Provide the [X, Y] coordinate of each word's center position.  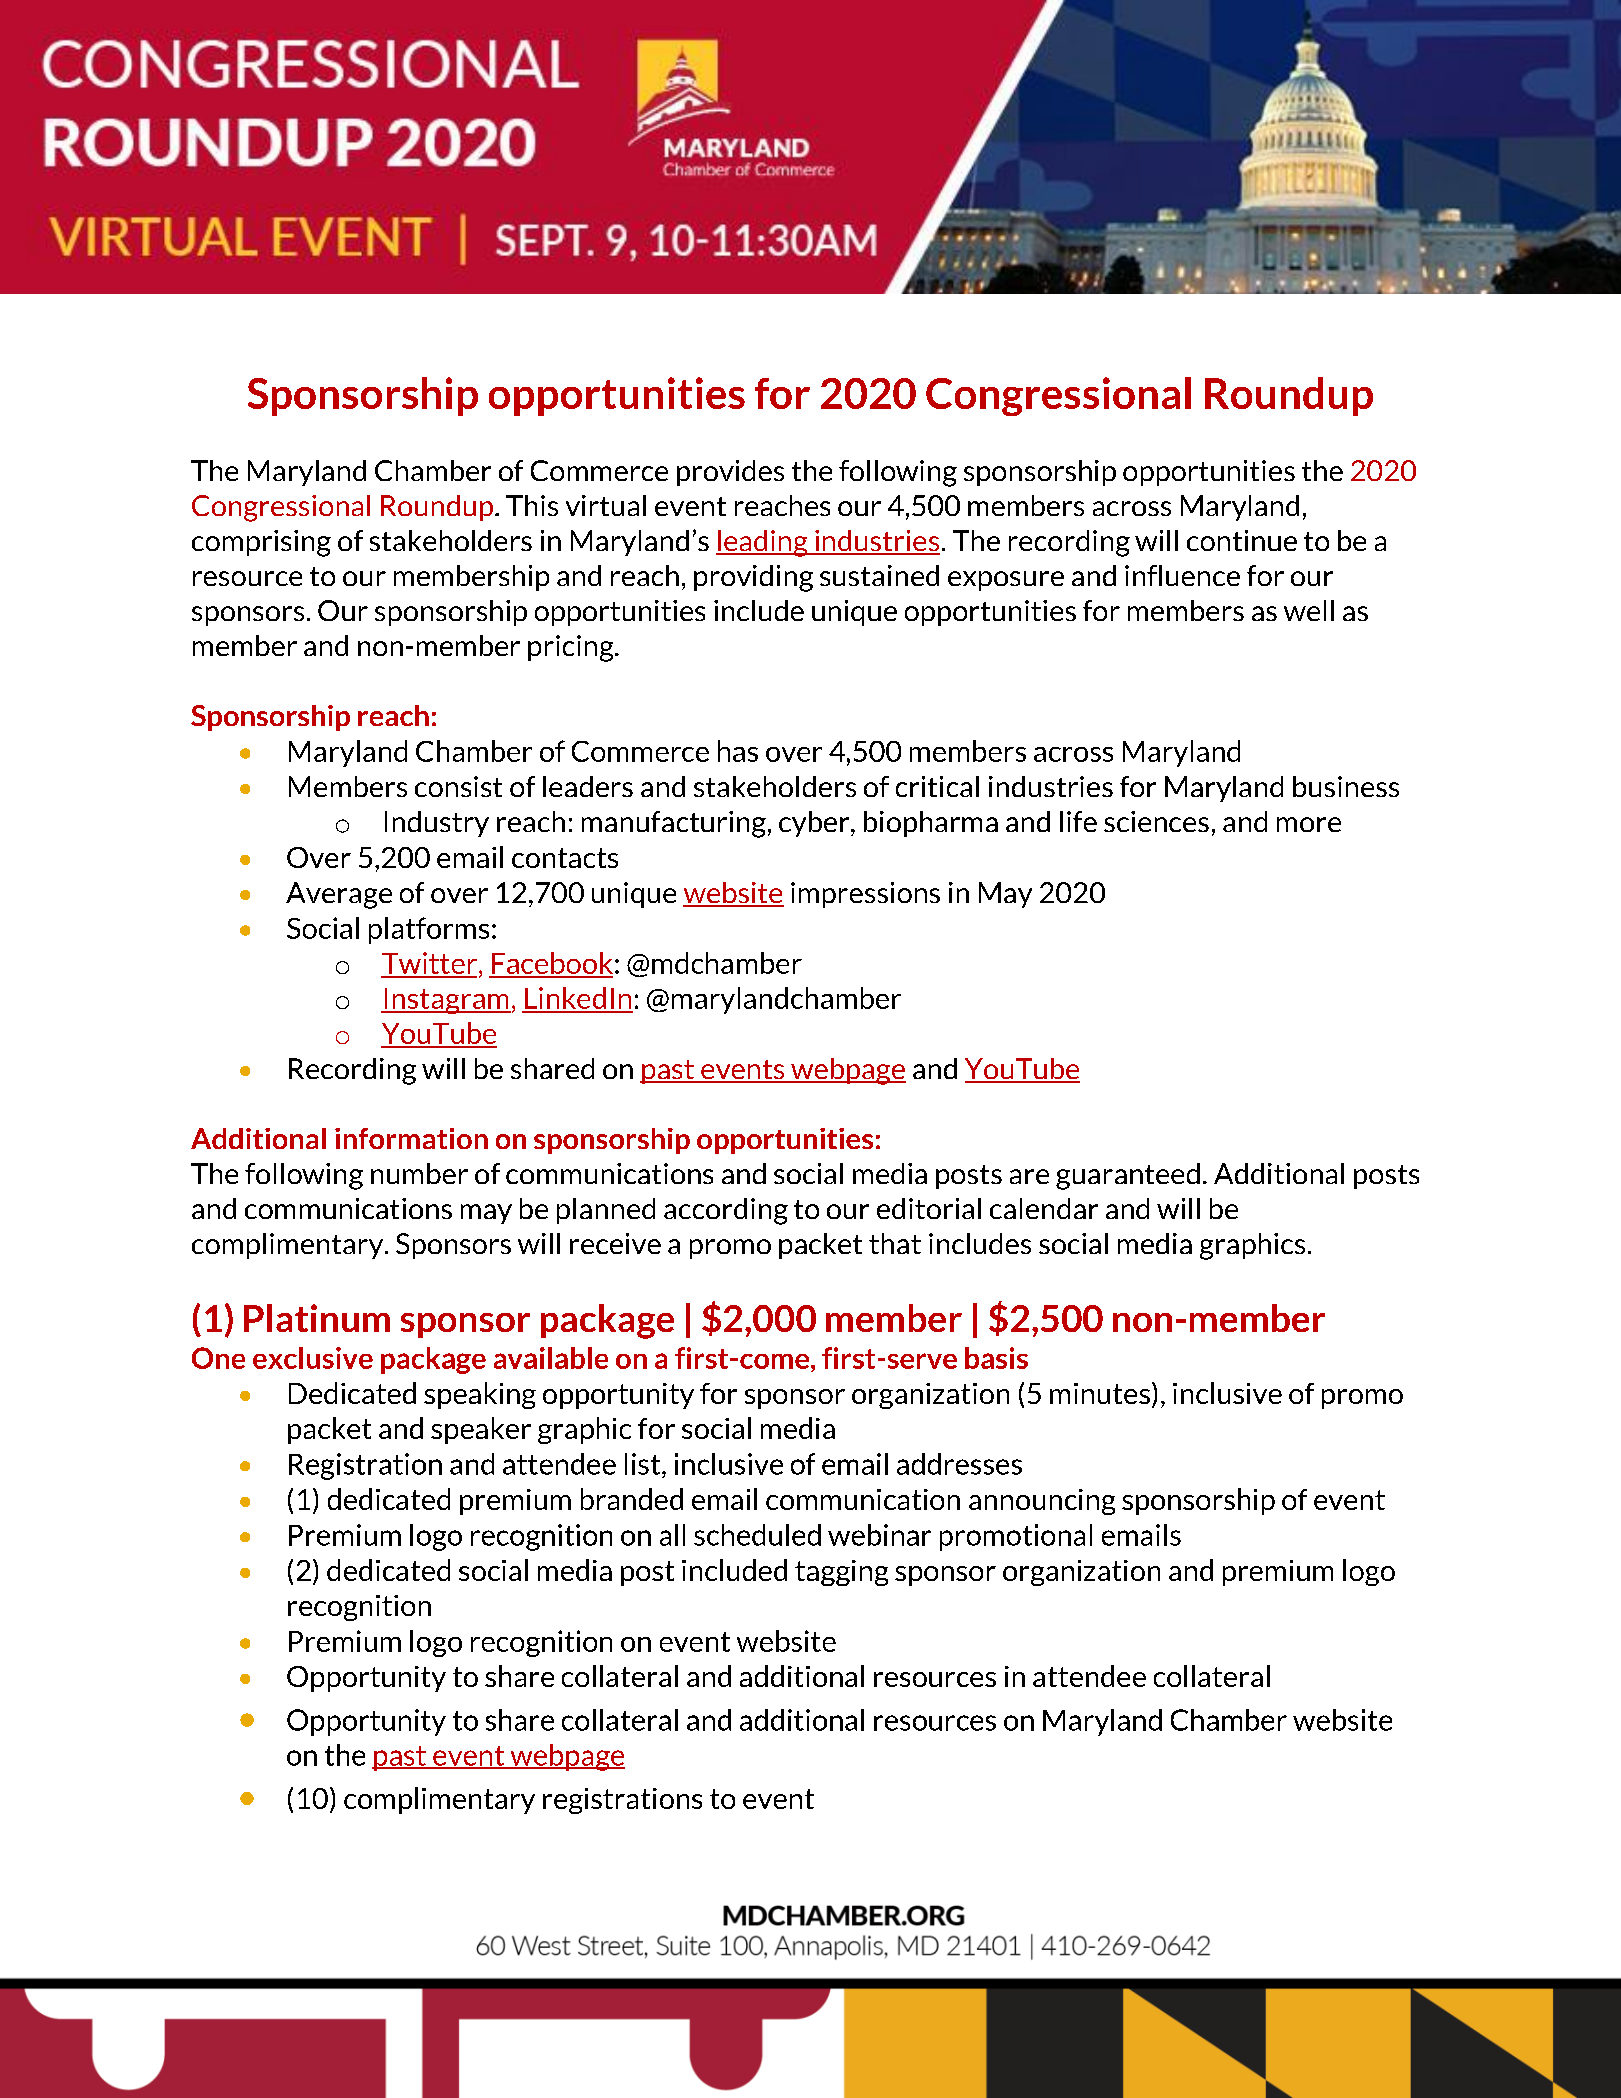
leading [763, 543]
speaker [481, 1430]
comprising [261, 543]
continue [1242, 540]
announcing [1042, 1502]
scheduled [757, 1535]
